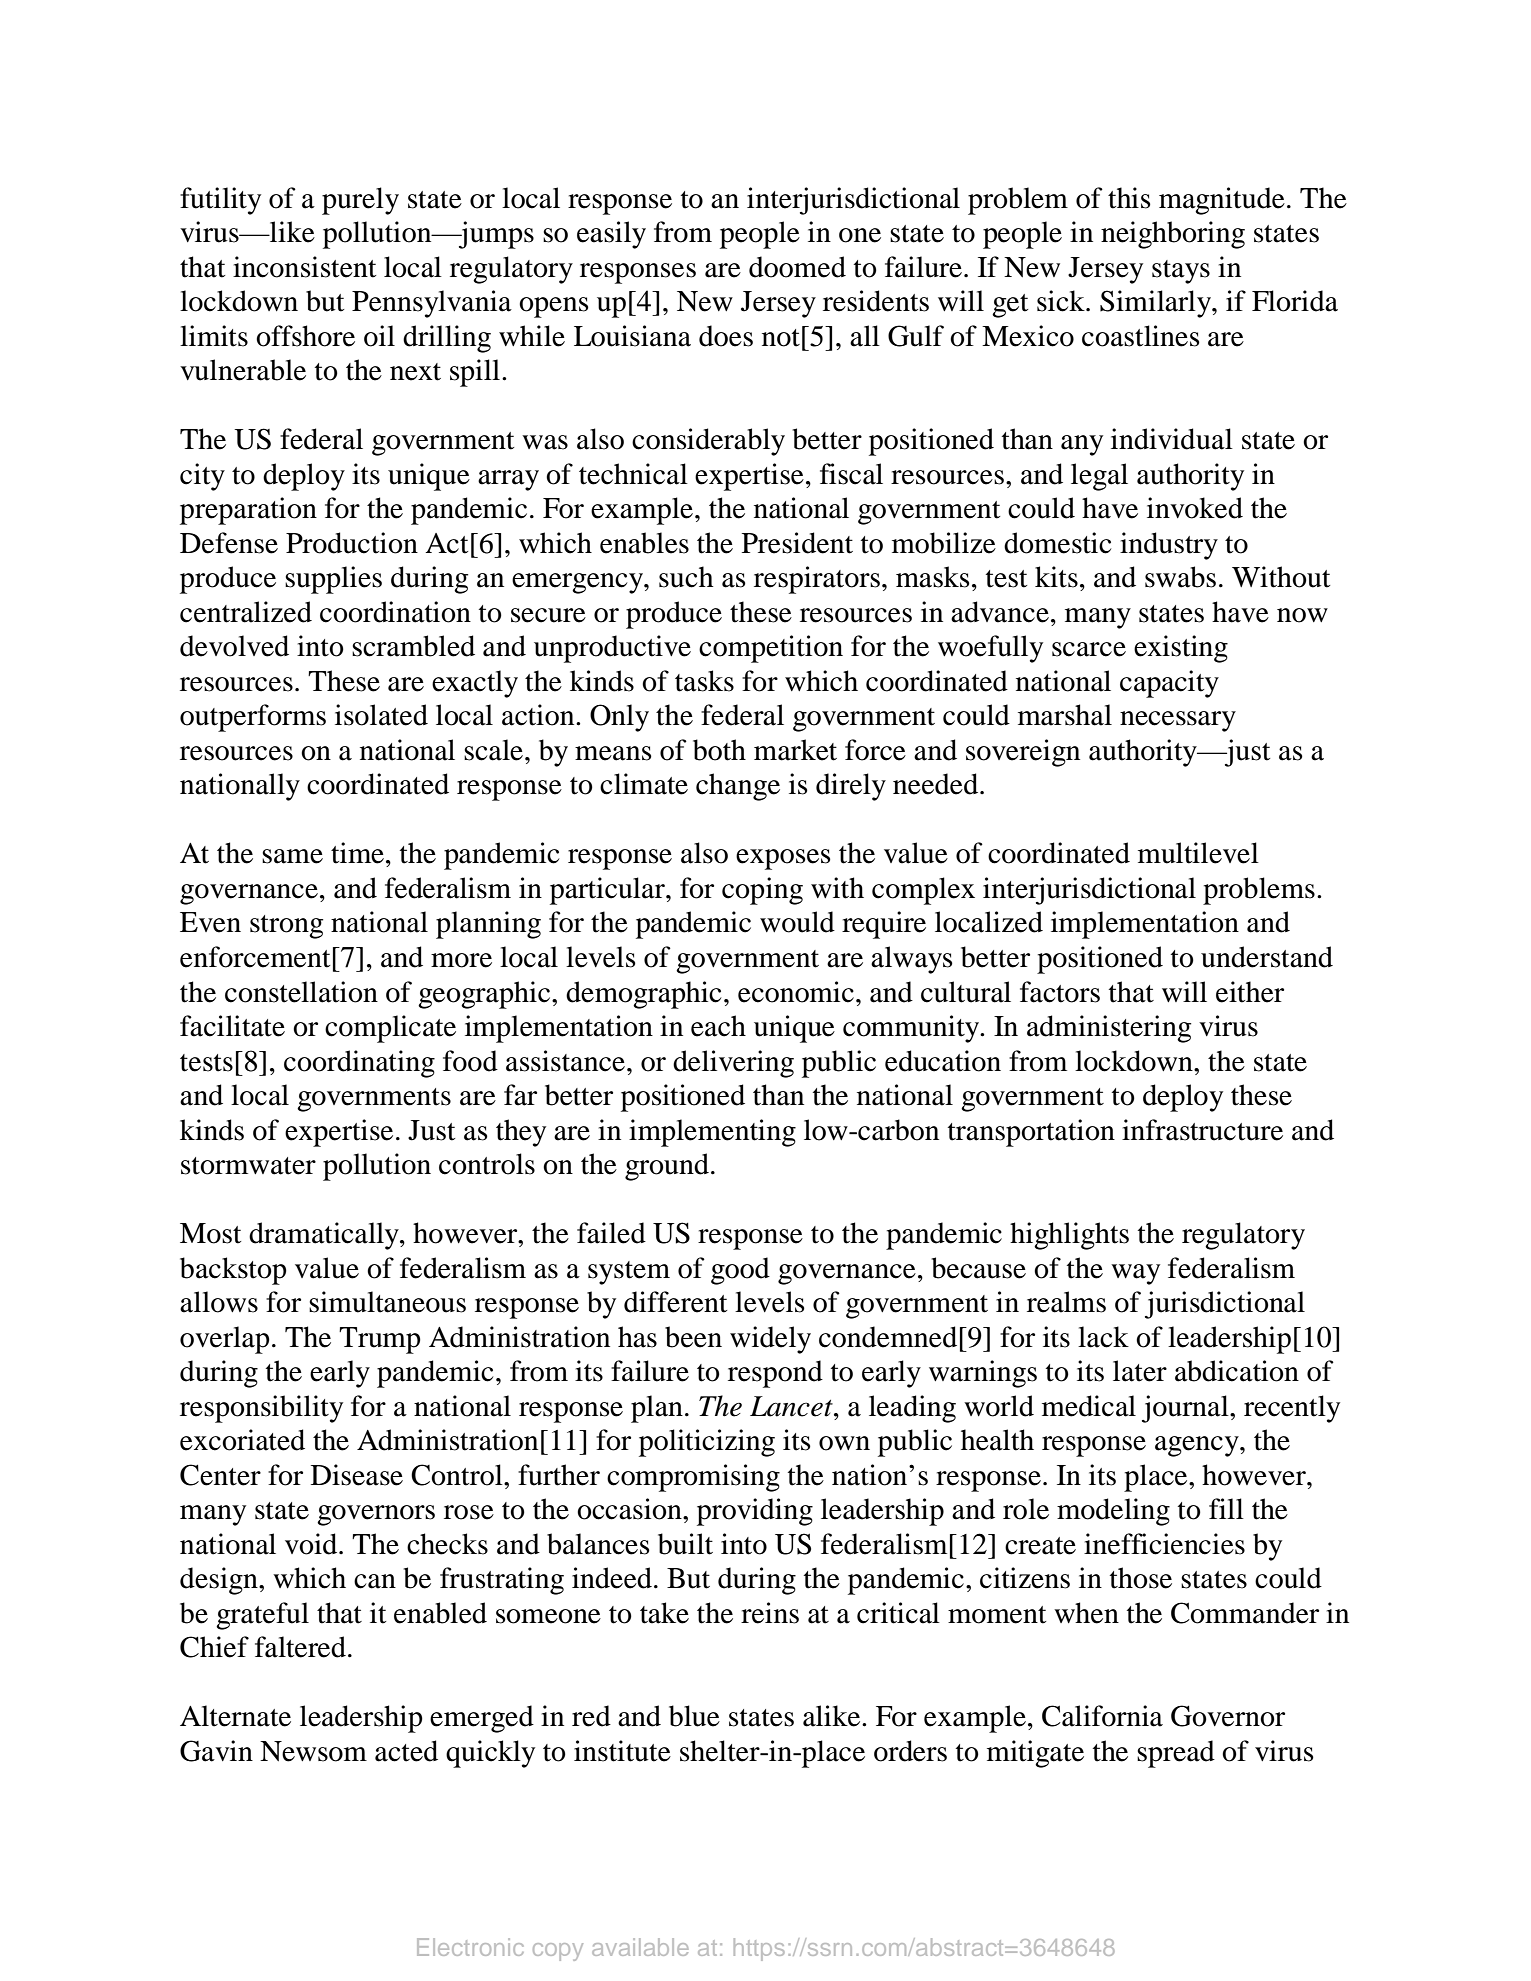  Describe the element at coordinates (304, 267) in the page. I see `inconsistent` at that location.
